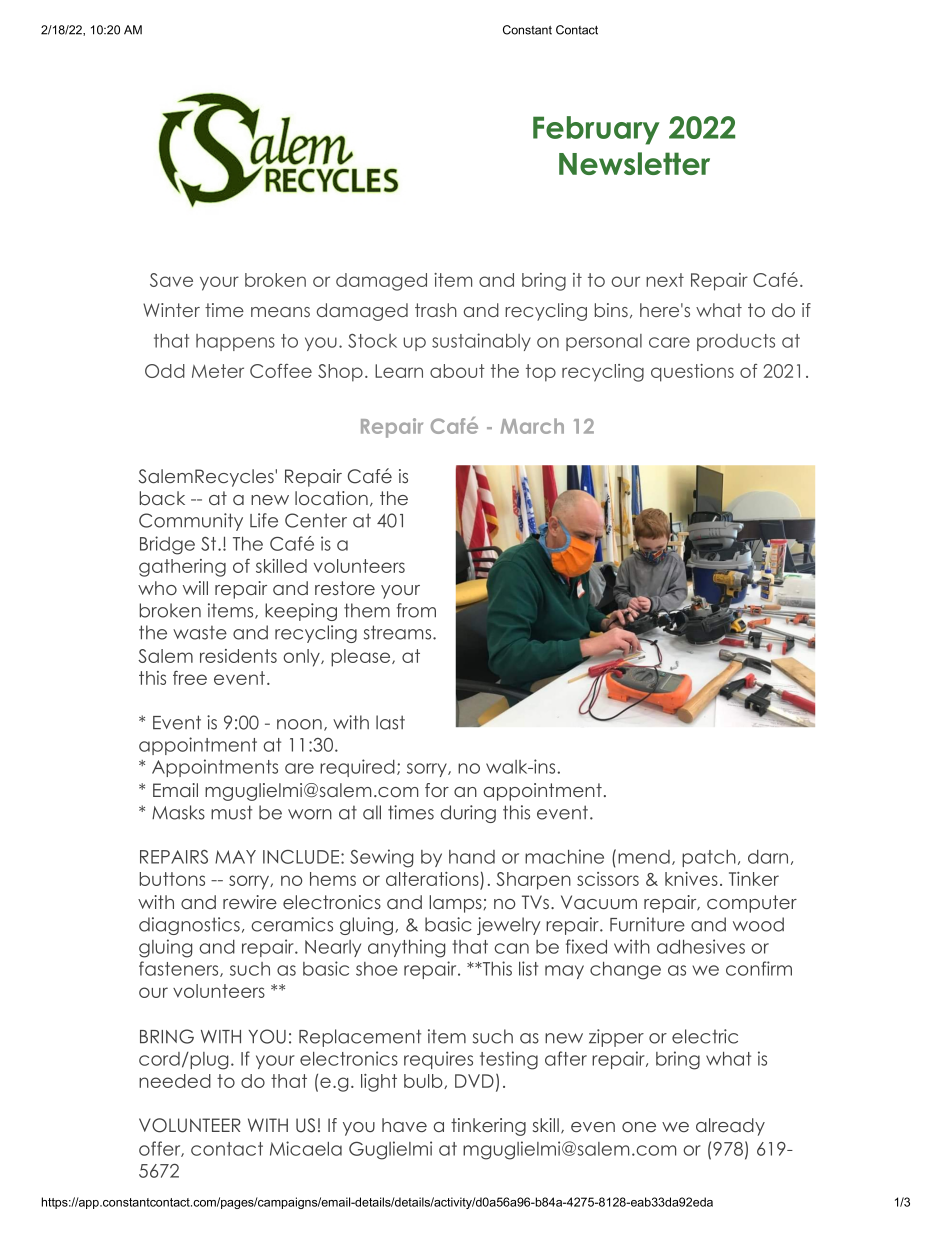  I want to click on rewire, so click(250, 902).
